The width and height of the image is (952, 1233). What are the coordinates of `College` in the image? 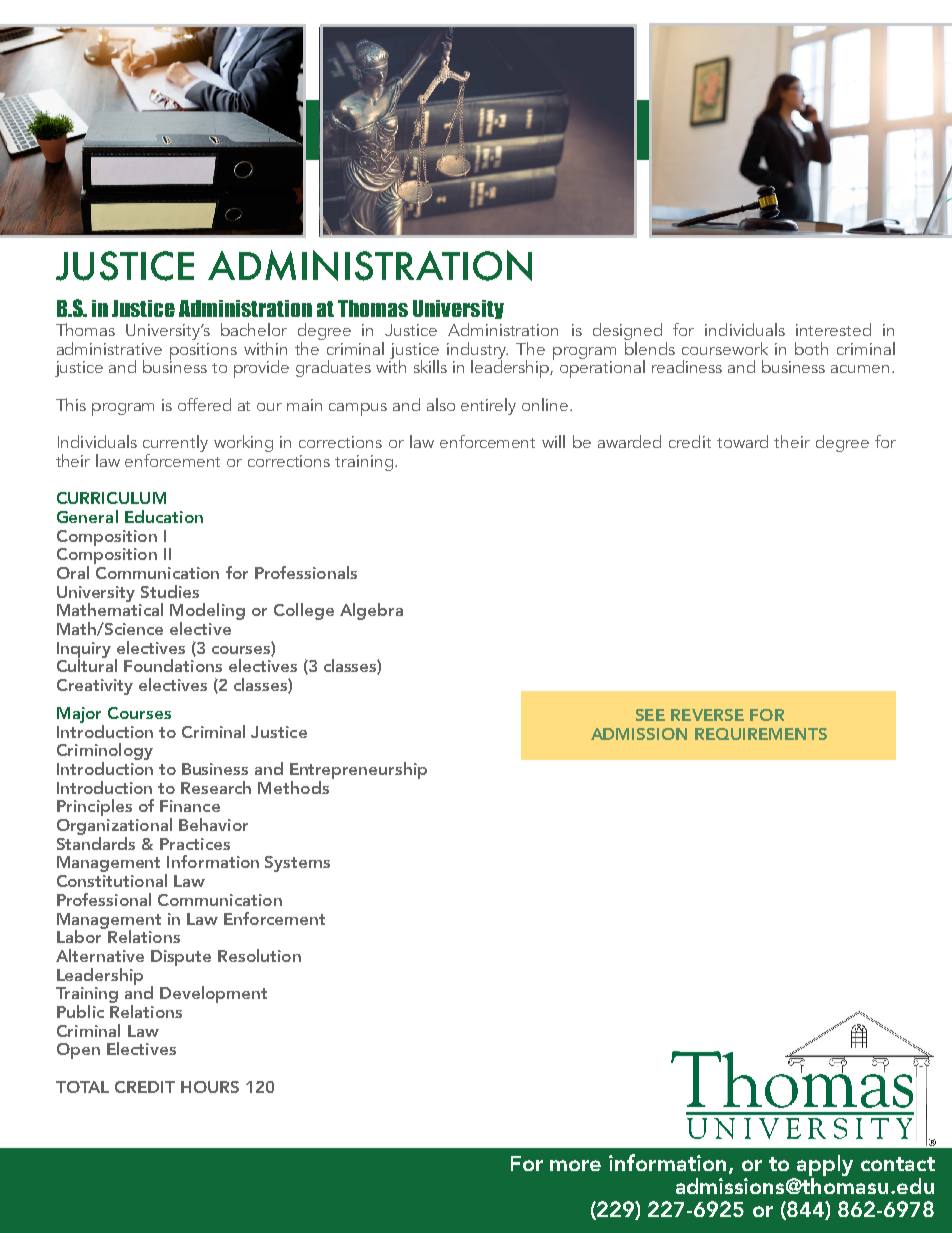 It's located at (304, 611).
